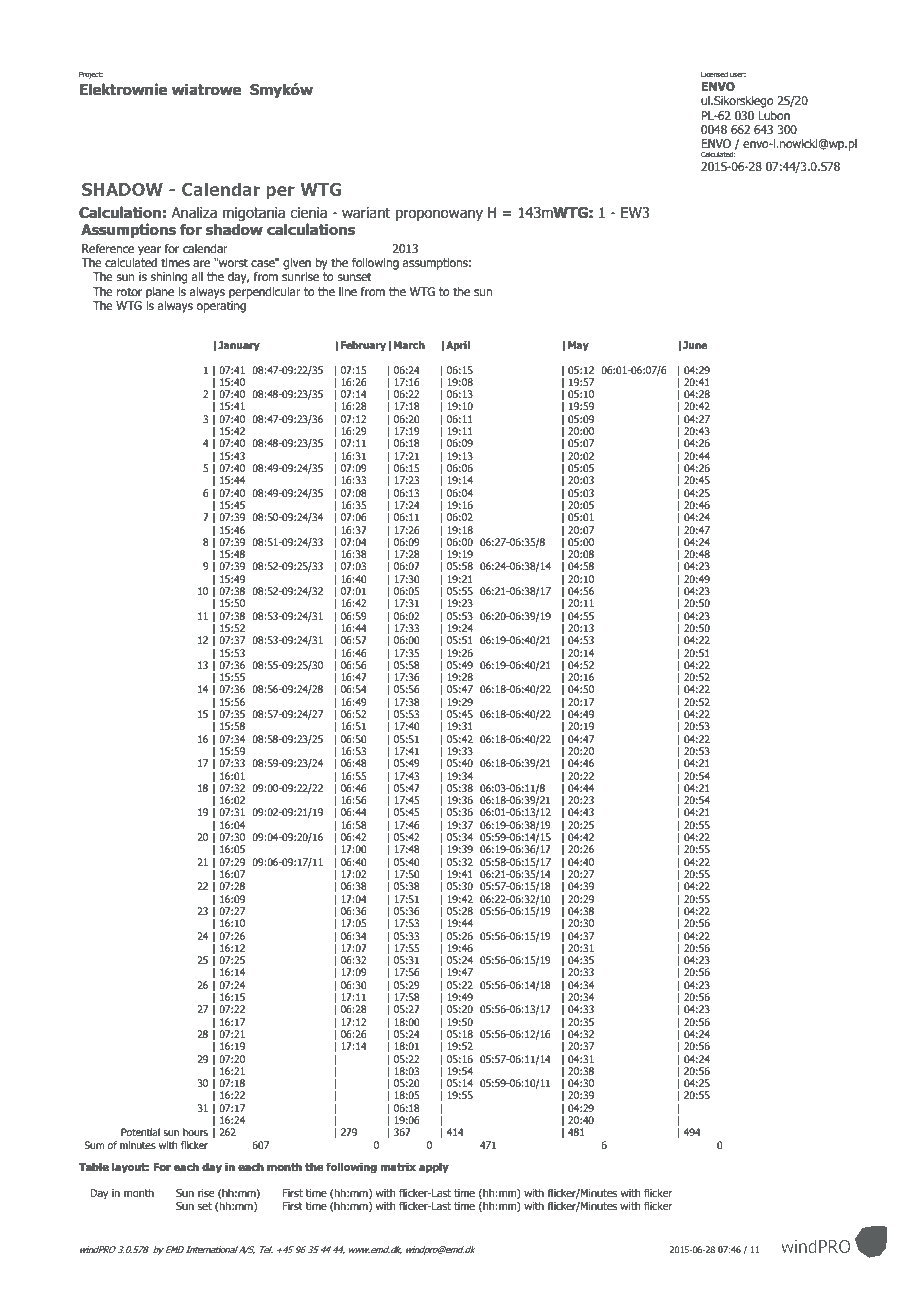  I want to click on matrix, so click(398, 1166).
